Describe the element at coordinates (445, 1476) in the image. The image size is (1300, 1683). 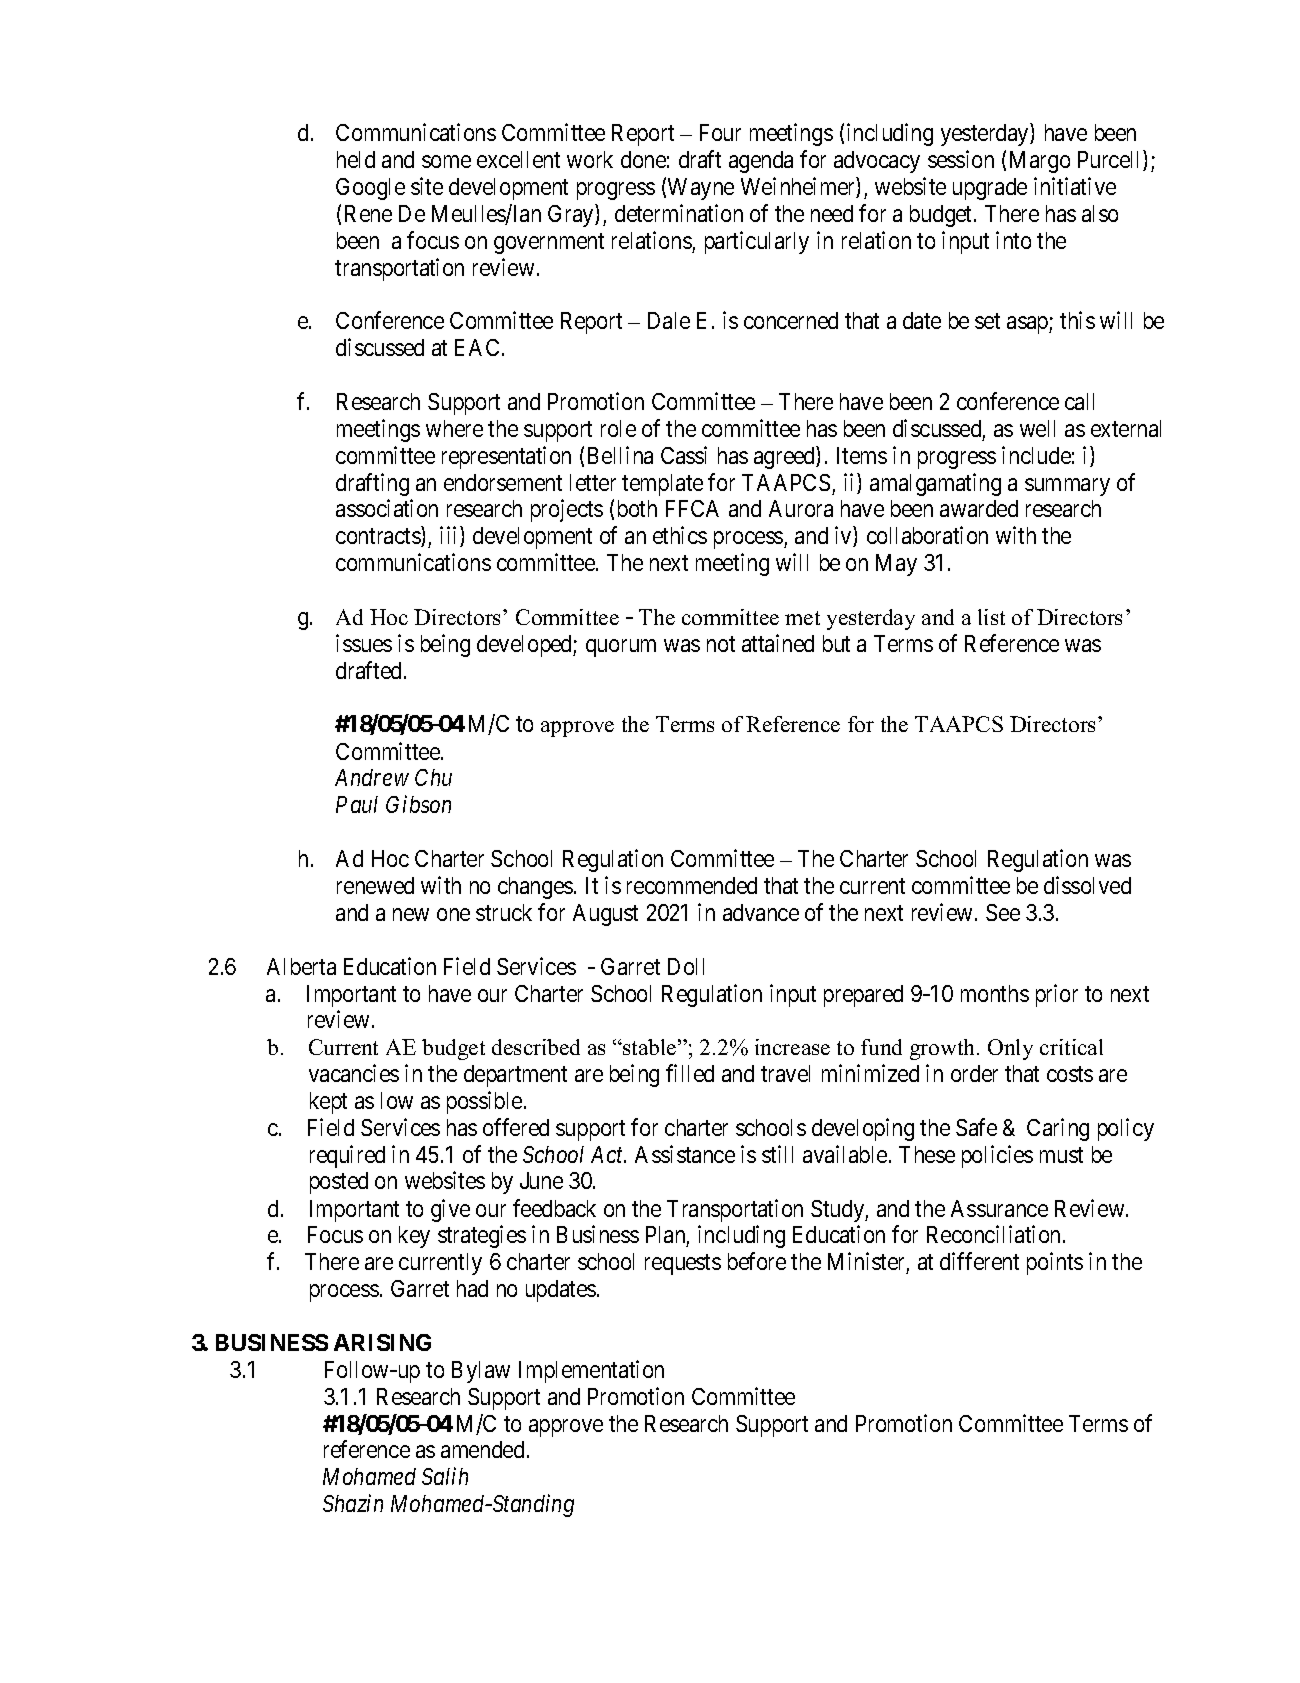
I see `Salih` at that location.
